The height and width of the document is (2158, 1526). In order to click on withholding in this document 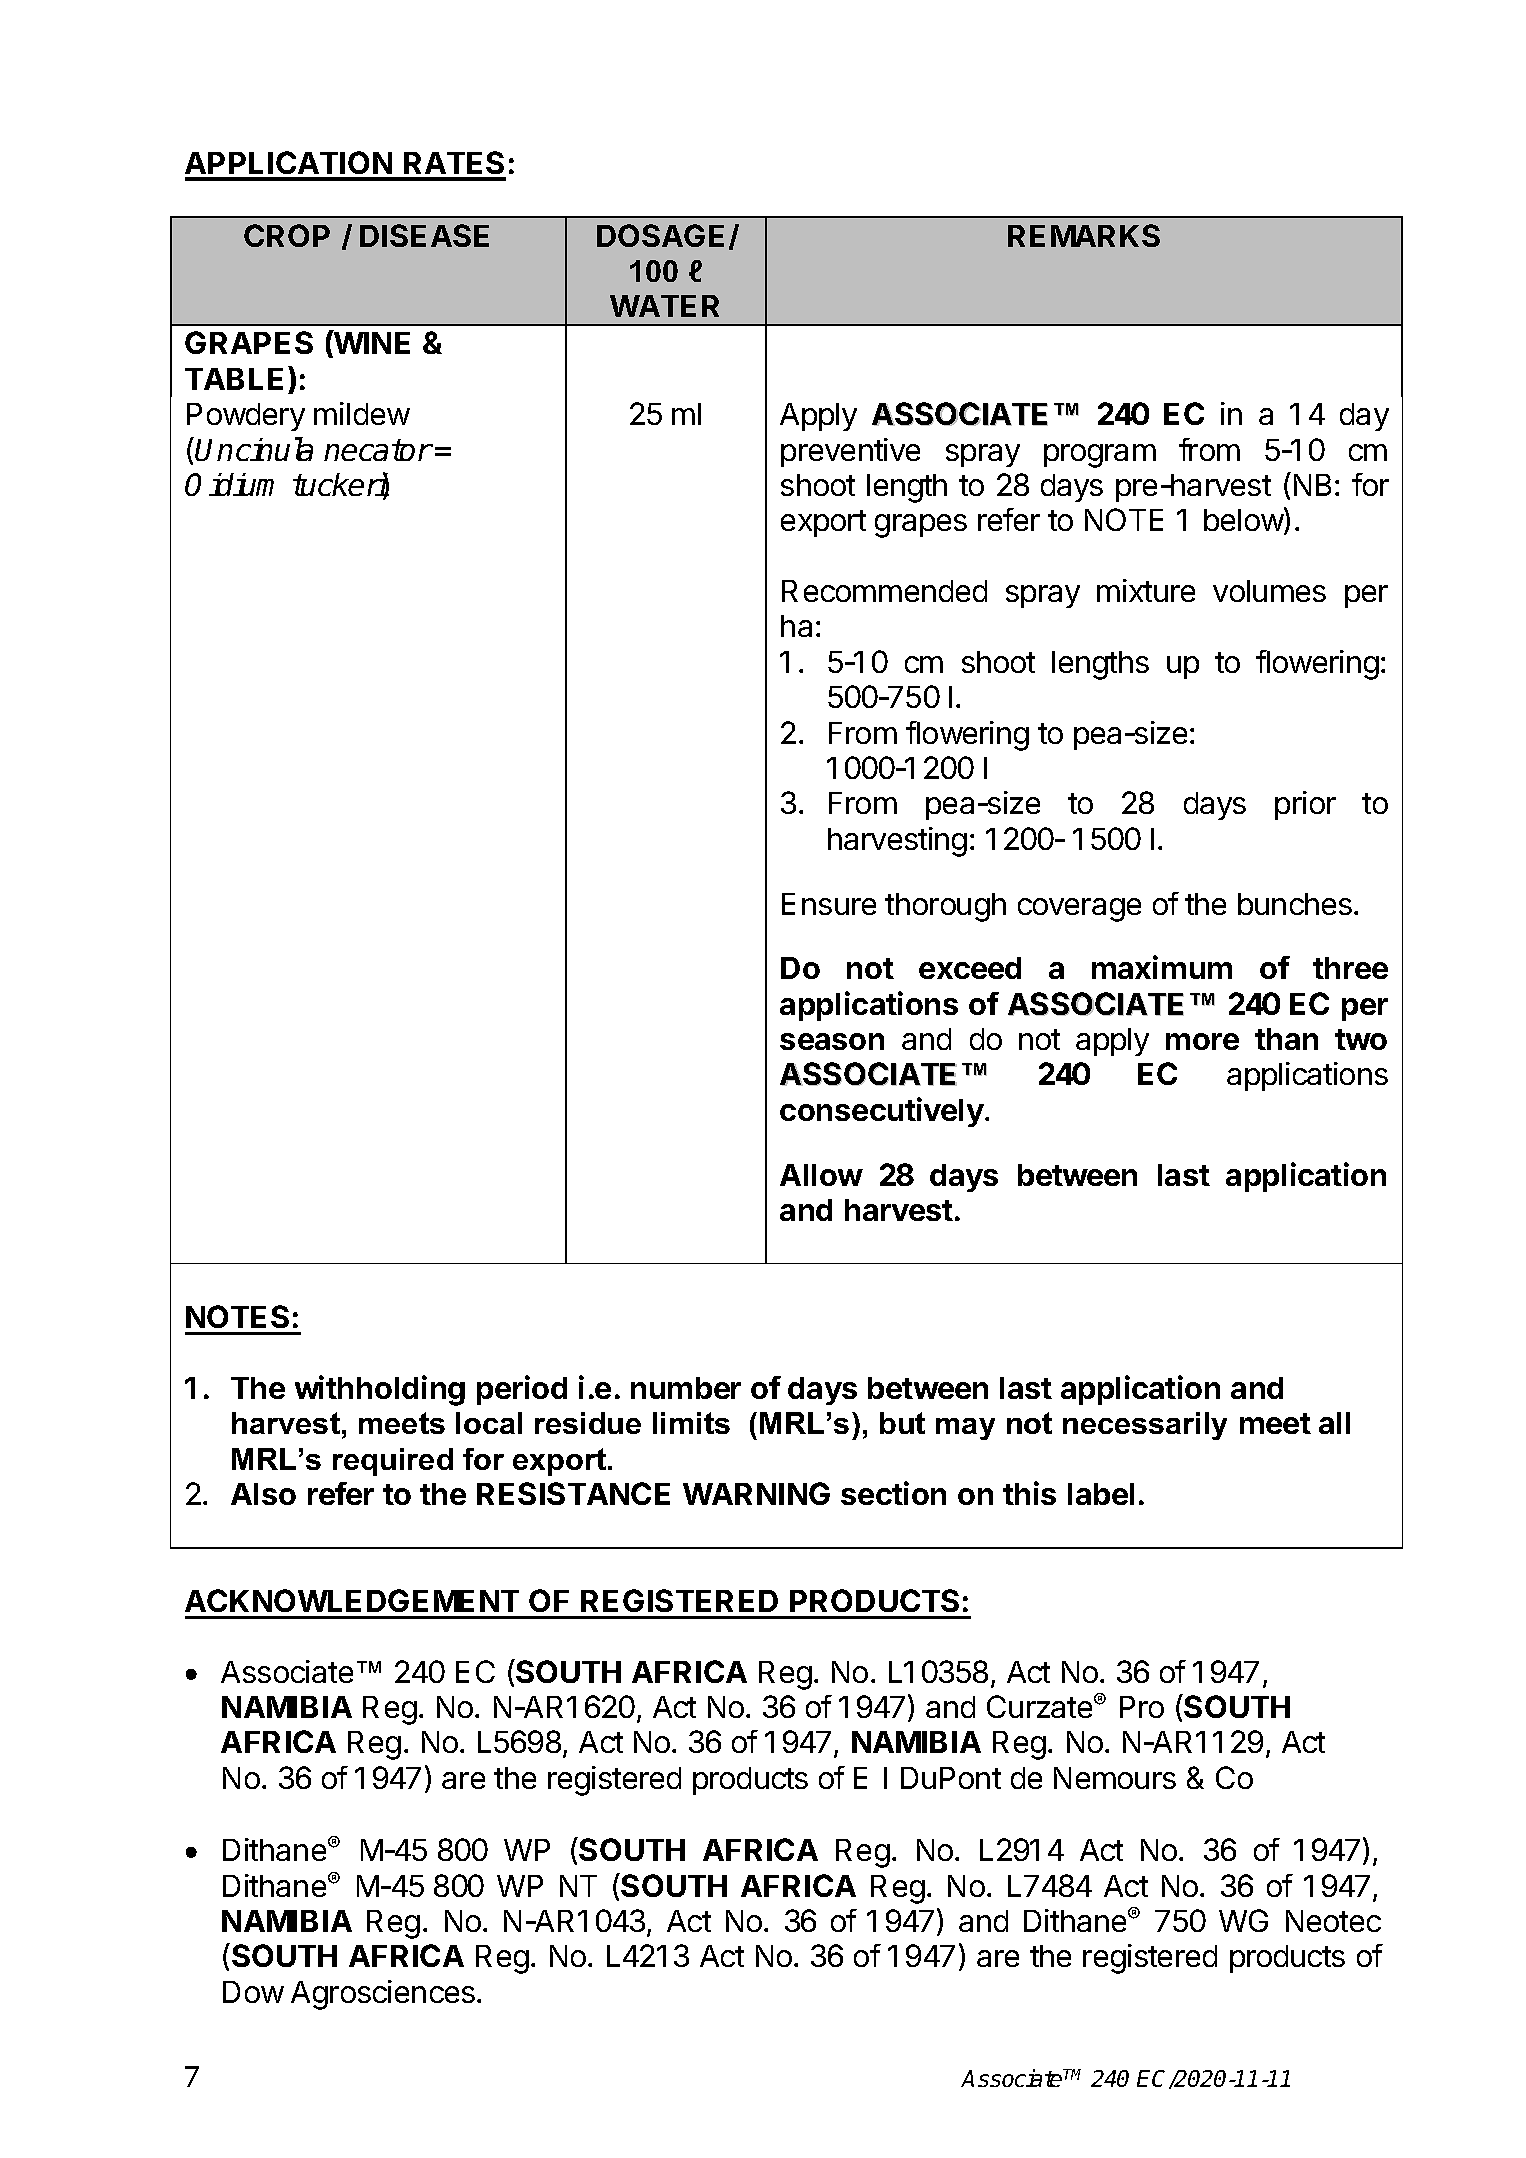, I will do `click(380, 1390)`.
